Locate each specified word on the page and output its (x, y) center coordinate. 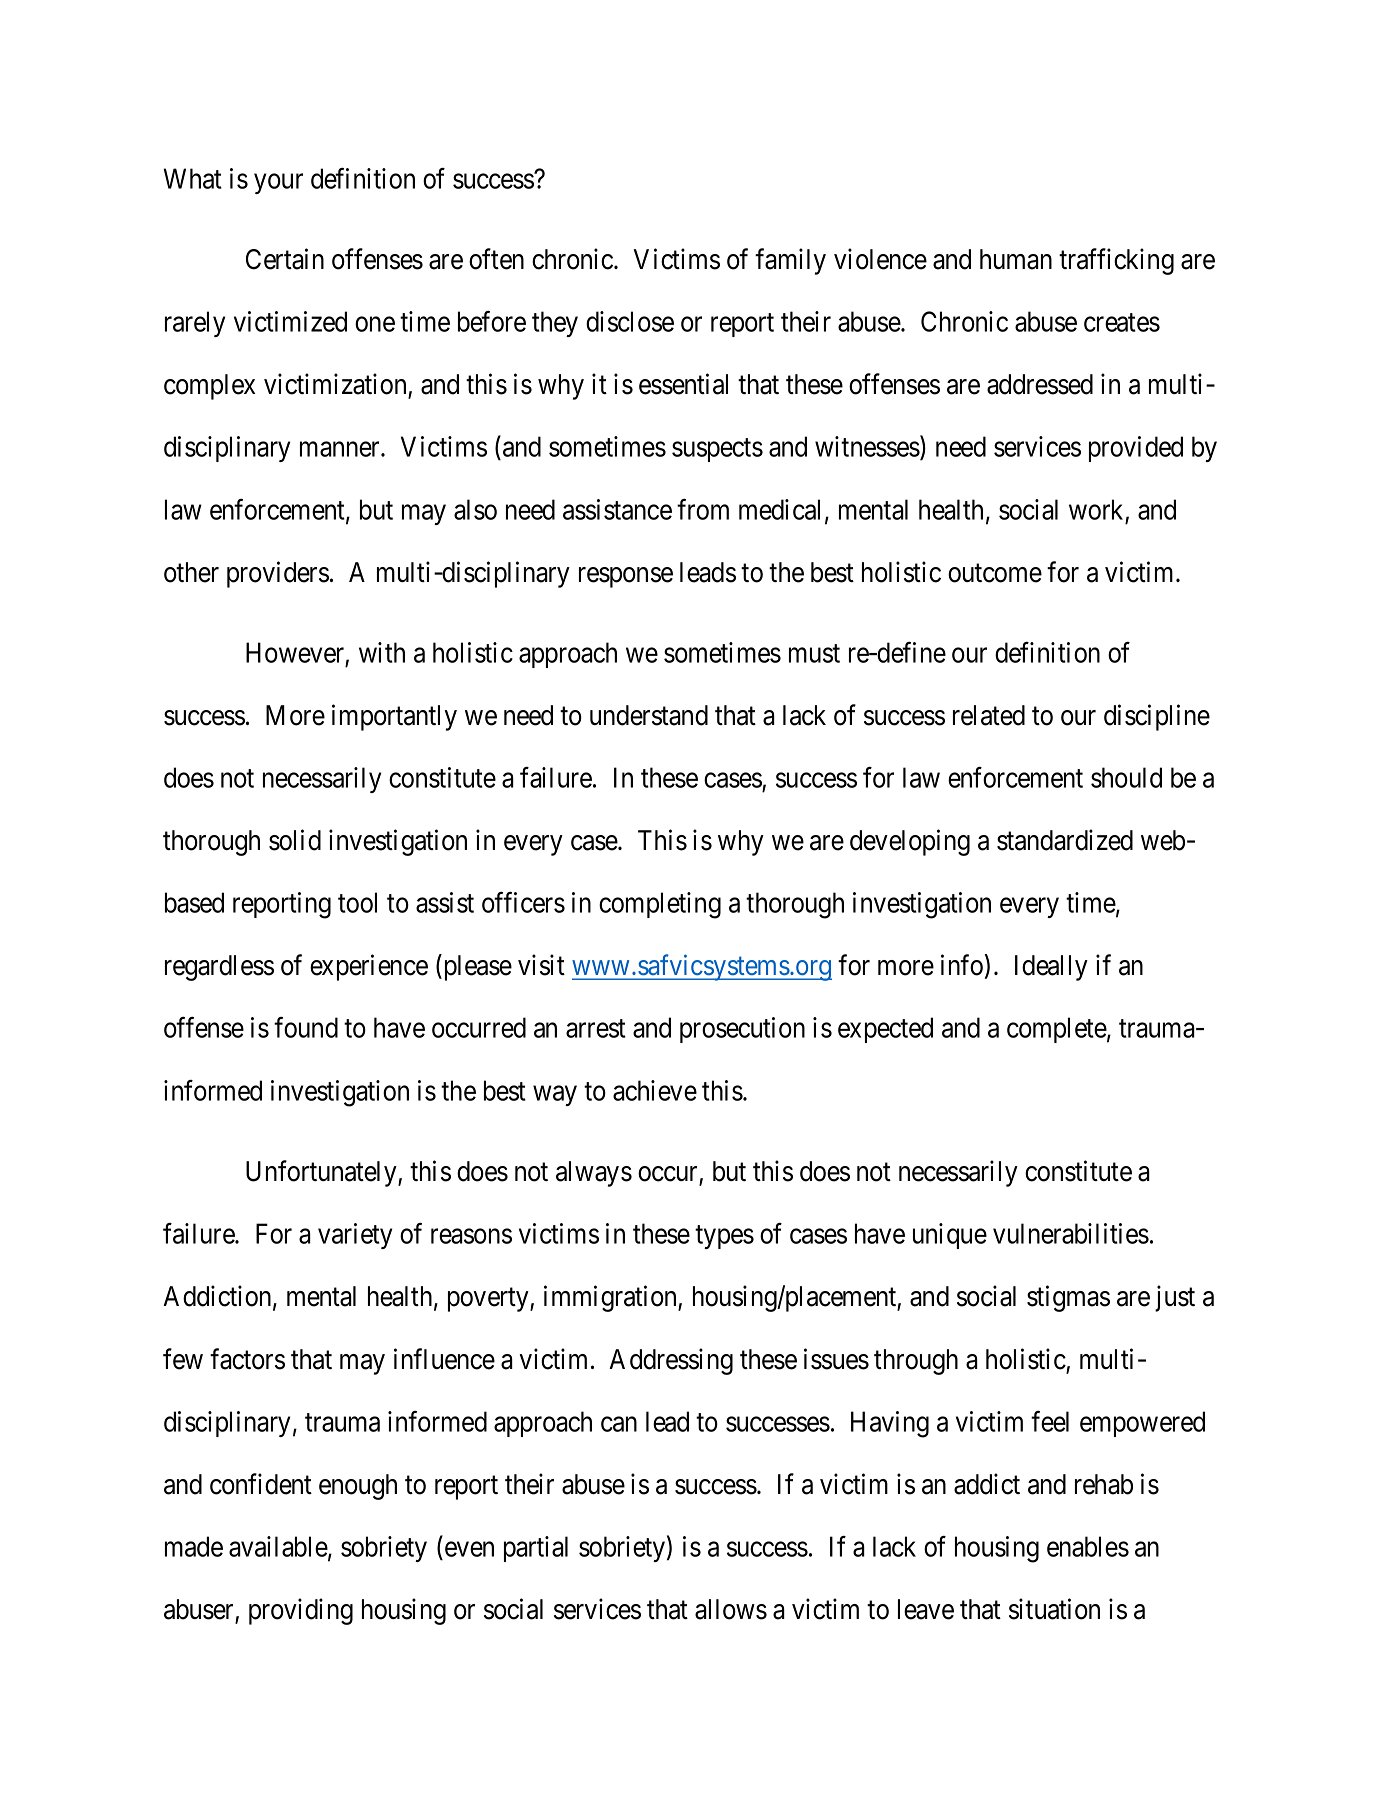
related (989, 715)
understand (649, 715)
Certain (285, 259)
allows (731, 1609)
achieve (655, 1090)
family (790, 261)
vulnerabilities (1071, 1233)
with (382, 652)
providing (301, 1611)
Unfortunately (322, 1173)
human (1016, 259)
